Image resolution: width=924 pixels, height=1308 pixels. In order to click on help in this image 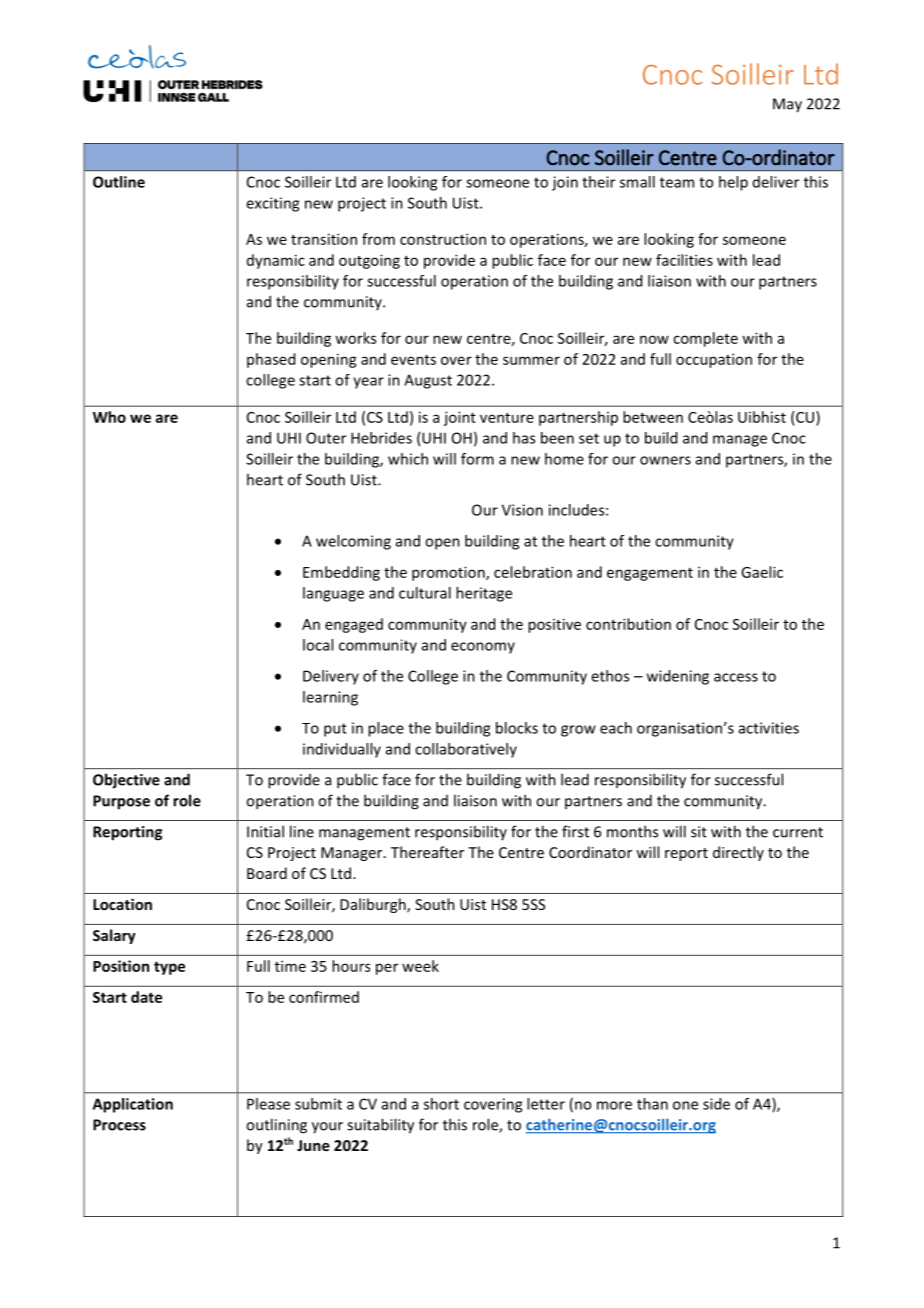, I will do `click(733, 183)`.
